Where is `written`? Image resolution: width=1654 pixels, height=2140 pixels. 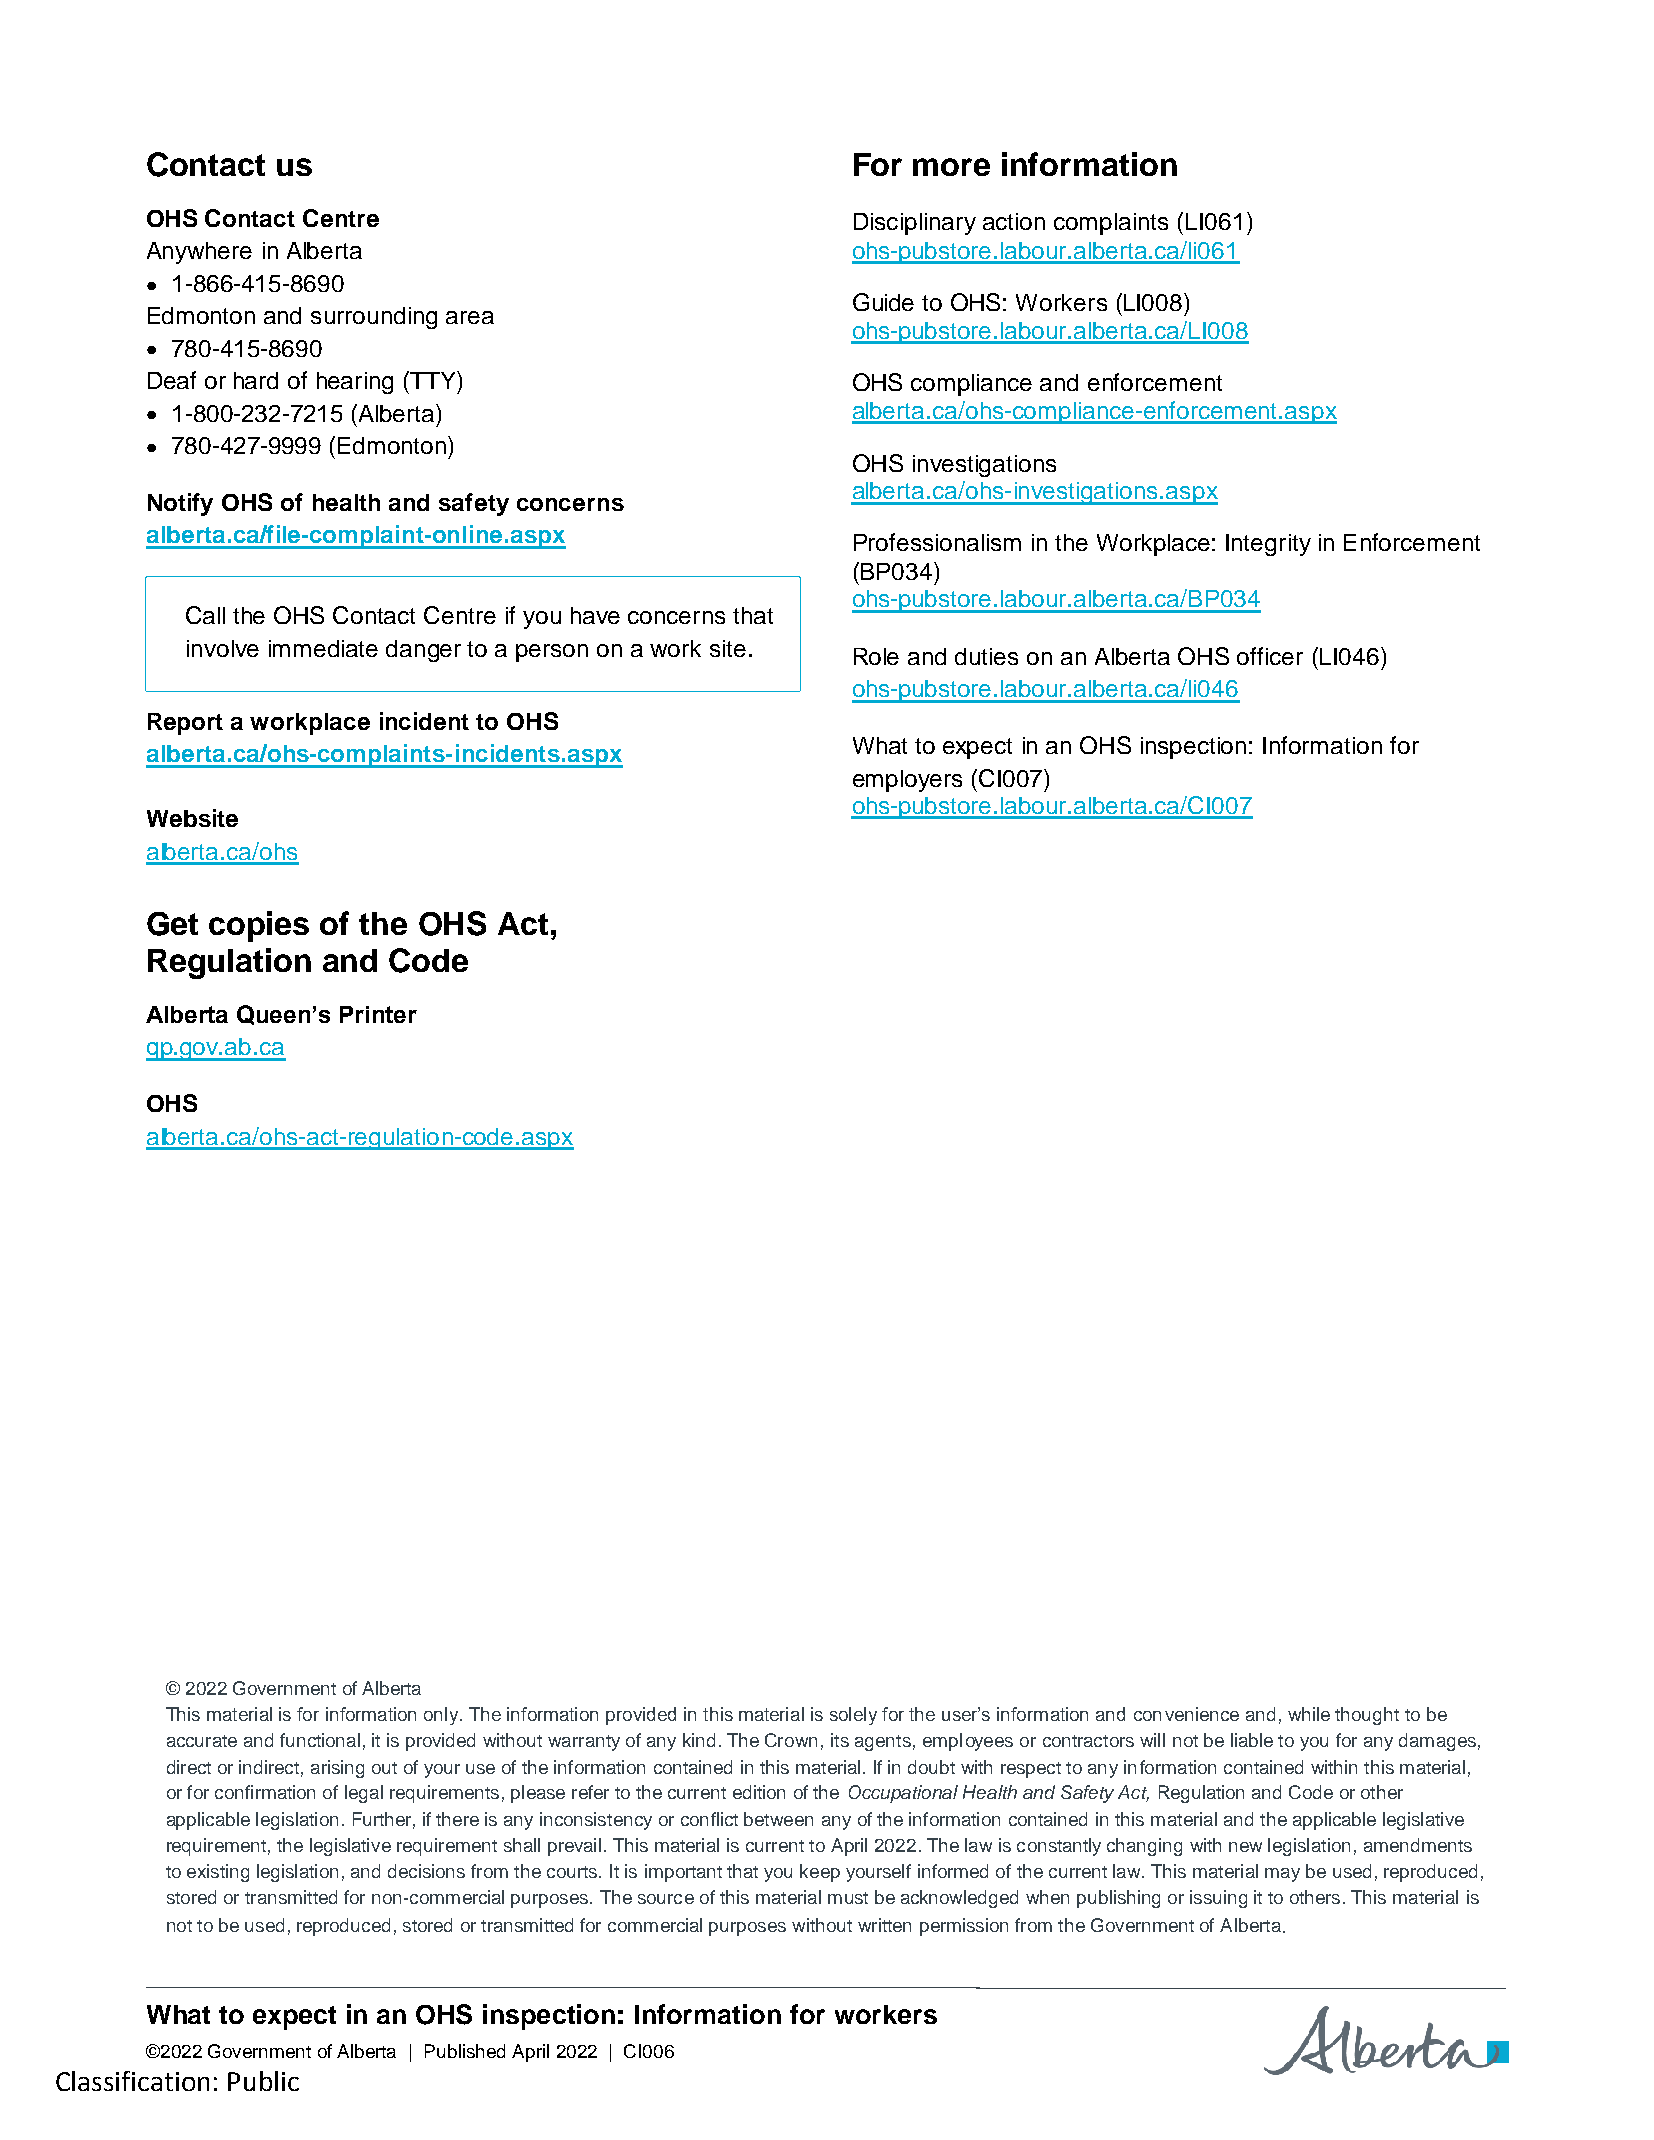 written is located at coordinates (884, 1925).
